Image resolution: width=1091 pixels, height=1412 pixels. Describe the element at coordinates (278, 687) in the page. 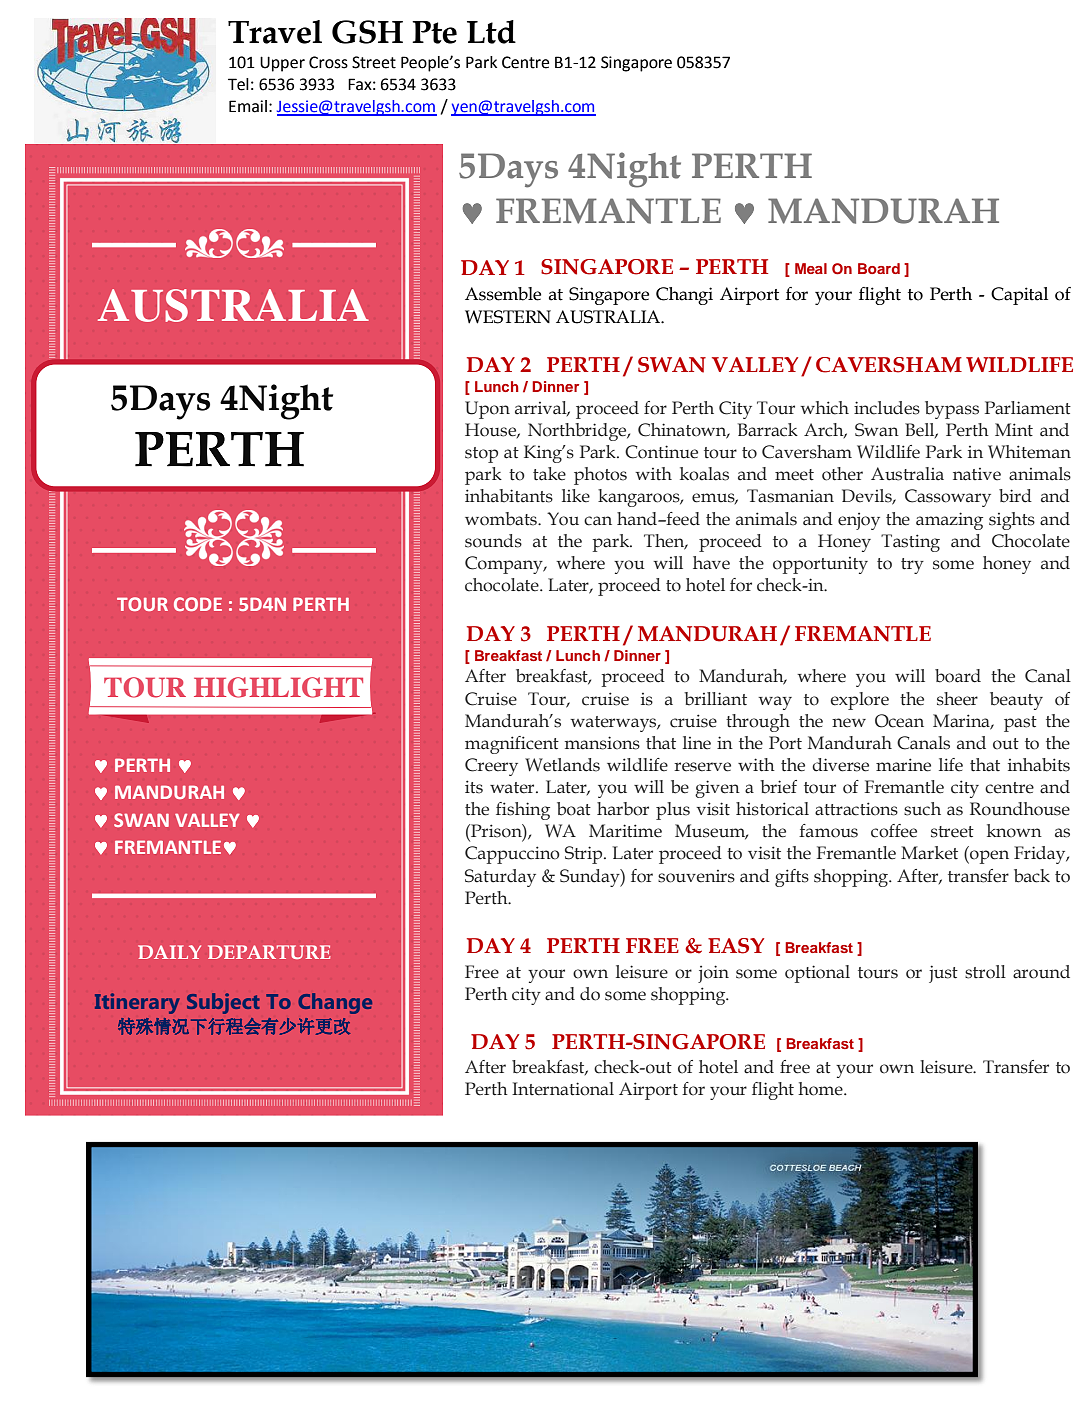

I see `HIGHLIGHT` at that location.
